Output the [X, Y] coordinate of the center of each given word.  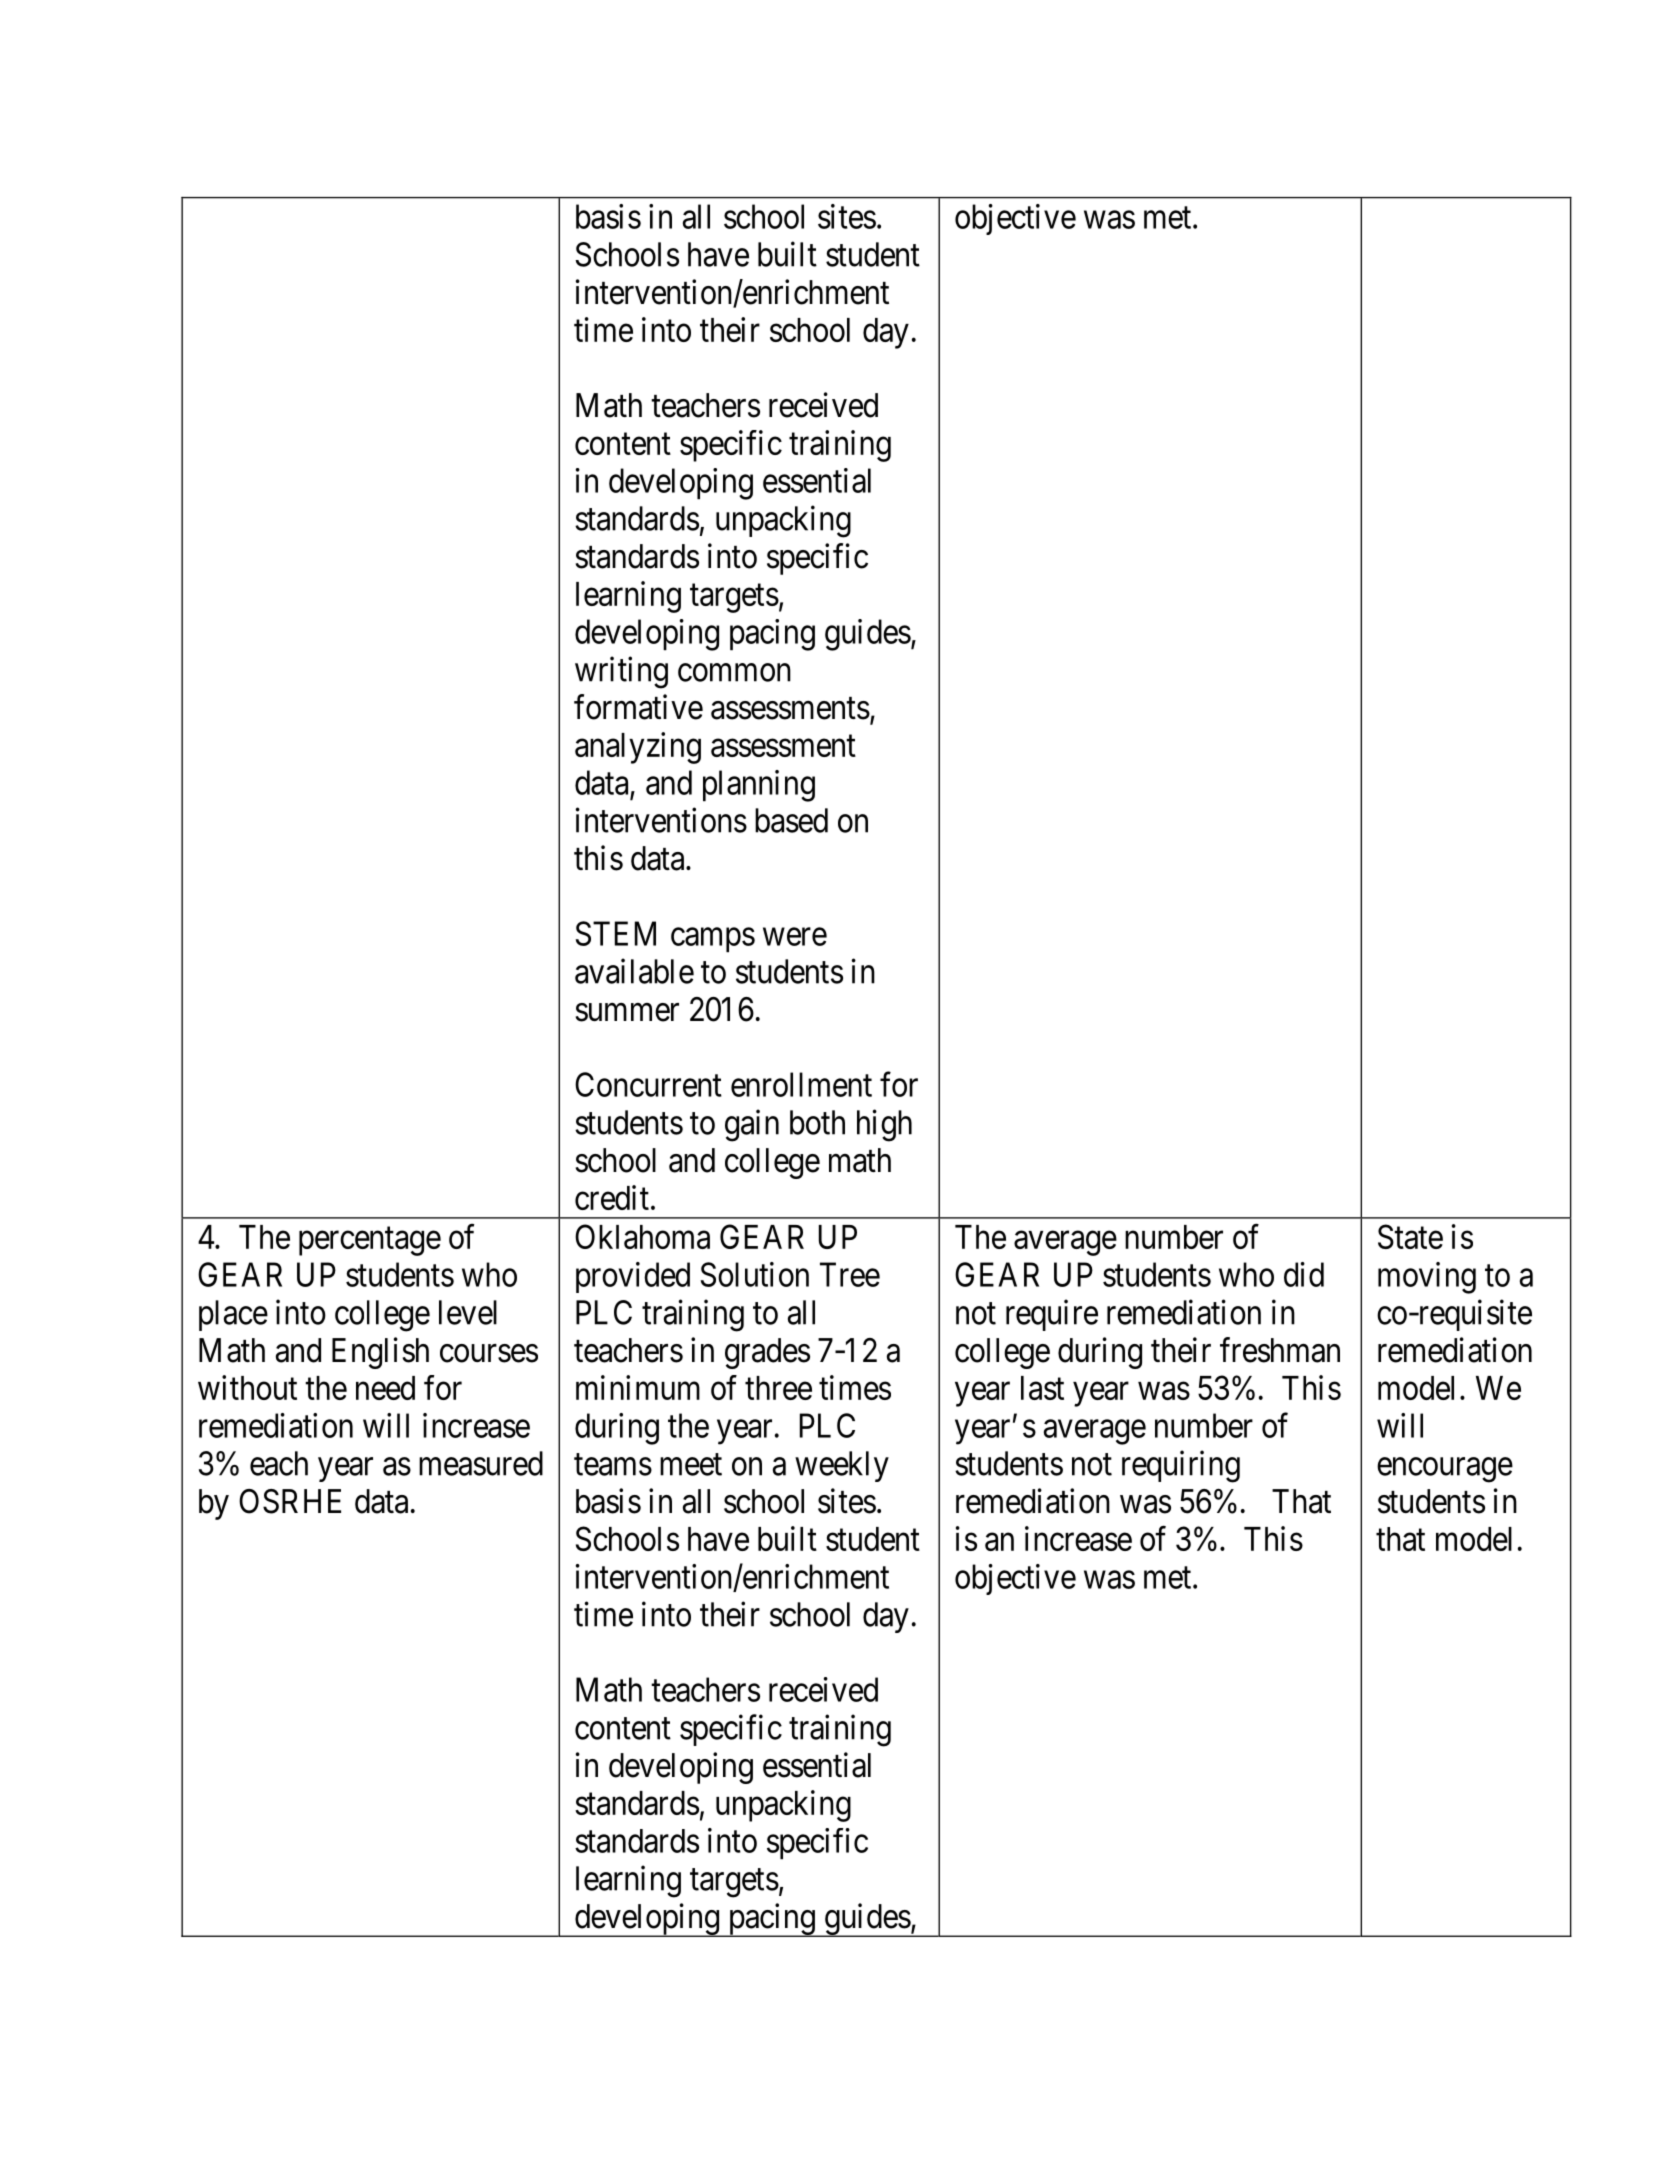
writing [621, 672]
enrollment [801, 1084]
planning [759, 786]
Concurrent [648, 1084]
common [734, 673]
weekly [842, 1466]
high [884, 1125]
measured [481, 1463]
